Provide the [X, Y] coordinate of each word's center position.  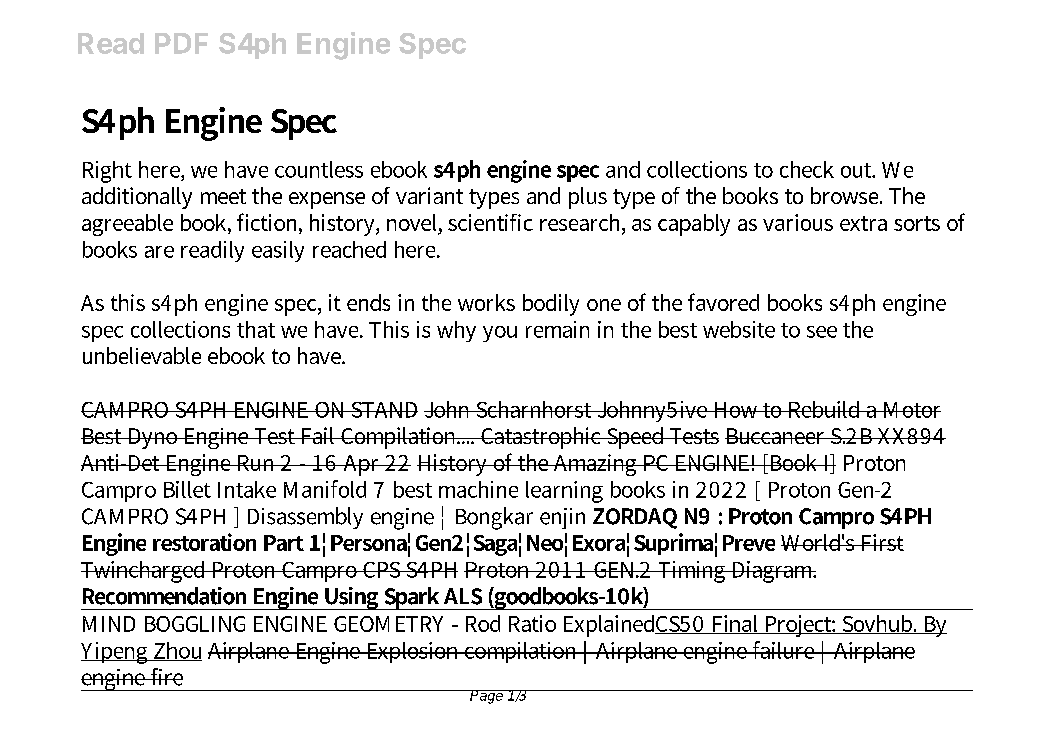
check [807, 169]
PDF [181, 43]
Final [735, 624]
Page [487, 697]
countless [319, 169]
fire [166, 677]
